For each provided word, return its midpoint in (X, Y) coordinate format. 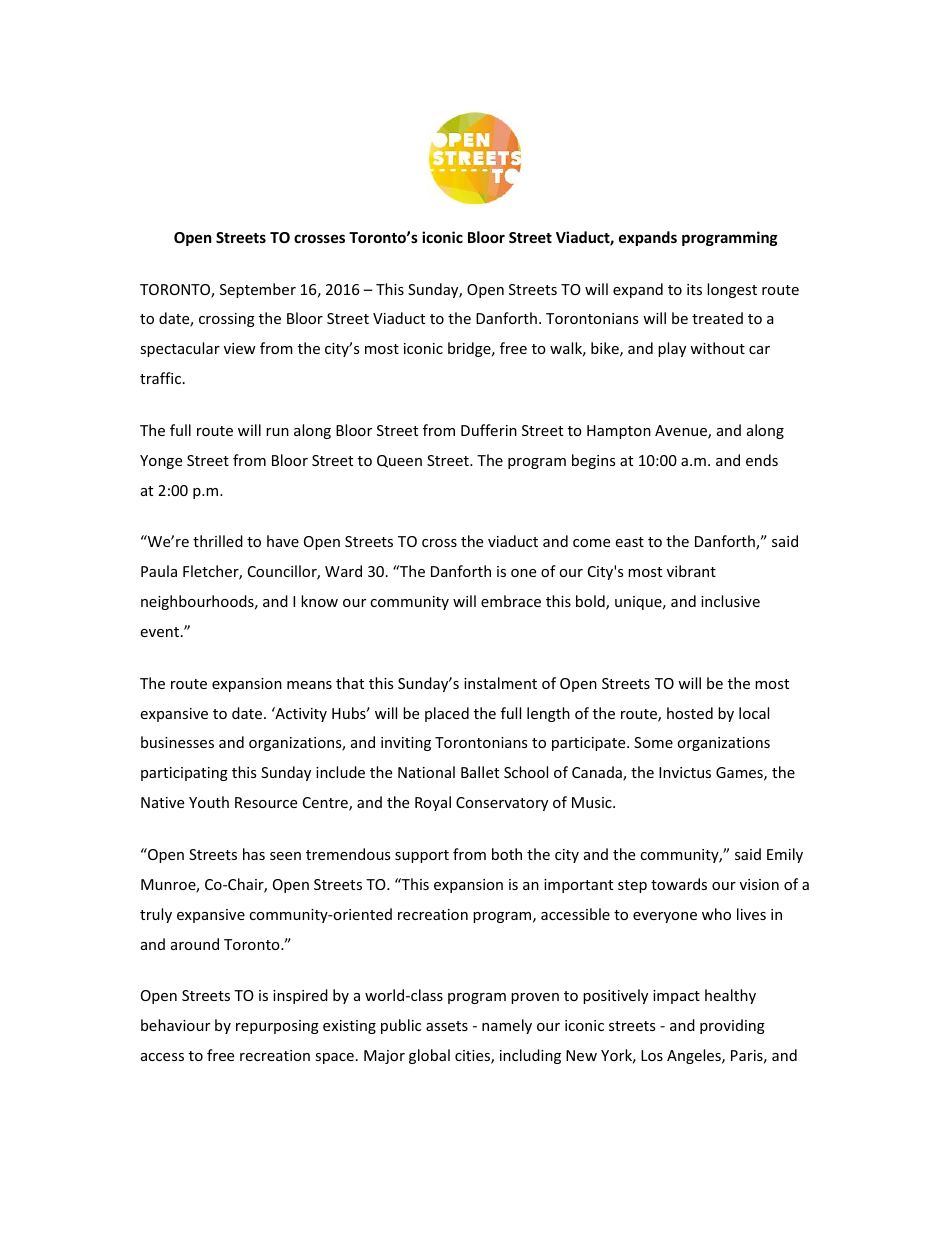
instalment (500, 683)
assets (447, 1026)
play (672, 349)
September (258, 290)
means (309, 685)
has (254, 854)
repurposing (277, 1027)
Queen (399, 461)
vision (759, 884)
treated (717, 318)
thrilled (218, 541)
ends (762, 460)
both (507, 854)
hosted (690, 713)
